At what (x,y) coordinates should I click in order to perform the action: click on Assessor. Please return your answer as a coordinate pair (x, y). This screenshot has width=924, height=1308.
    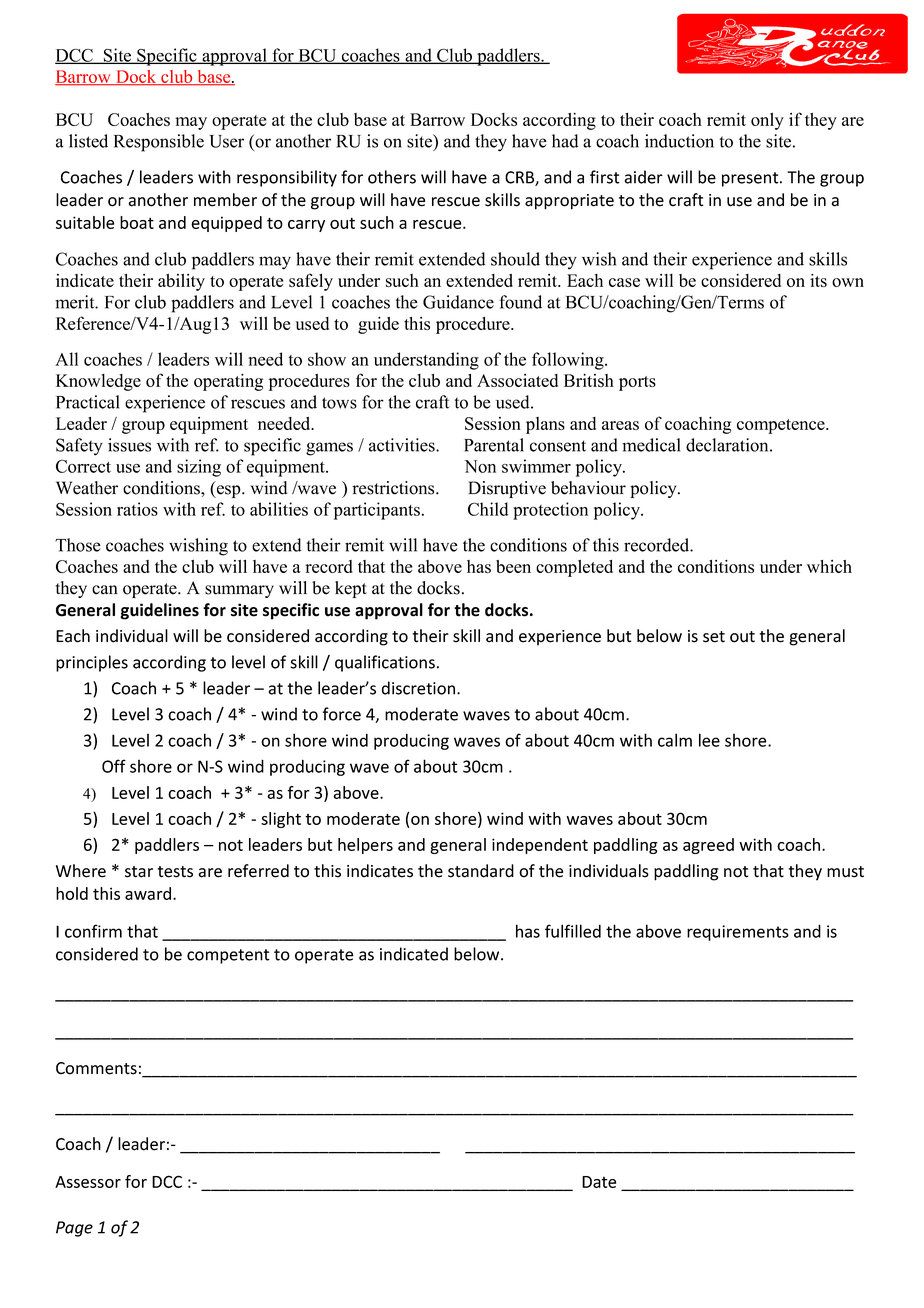
    Looking at the image, I should click on (88, 1182).
